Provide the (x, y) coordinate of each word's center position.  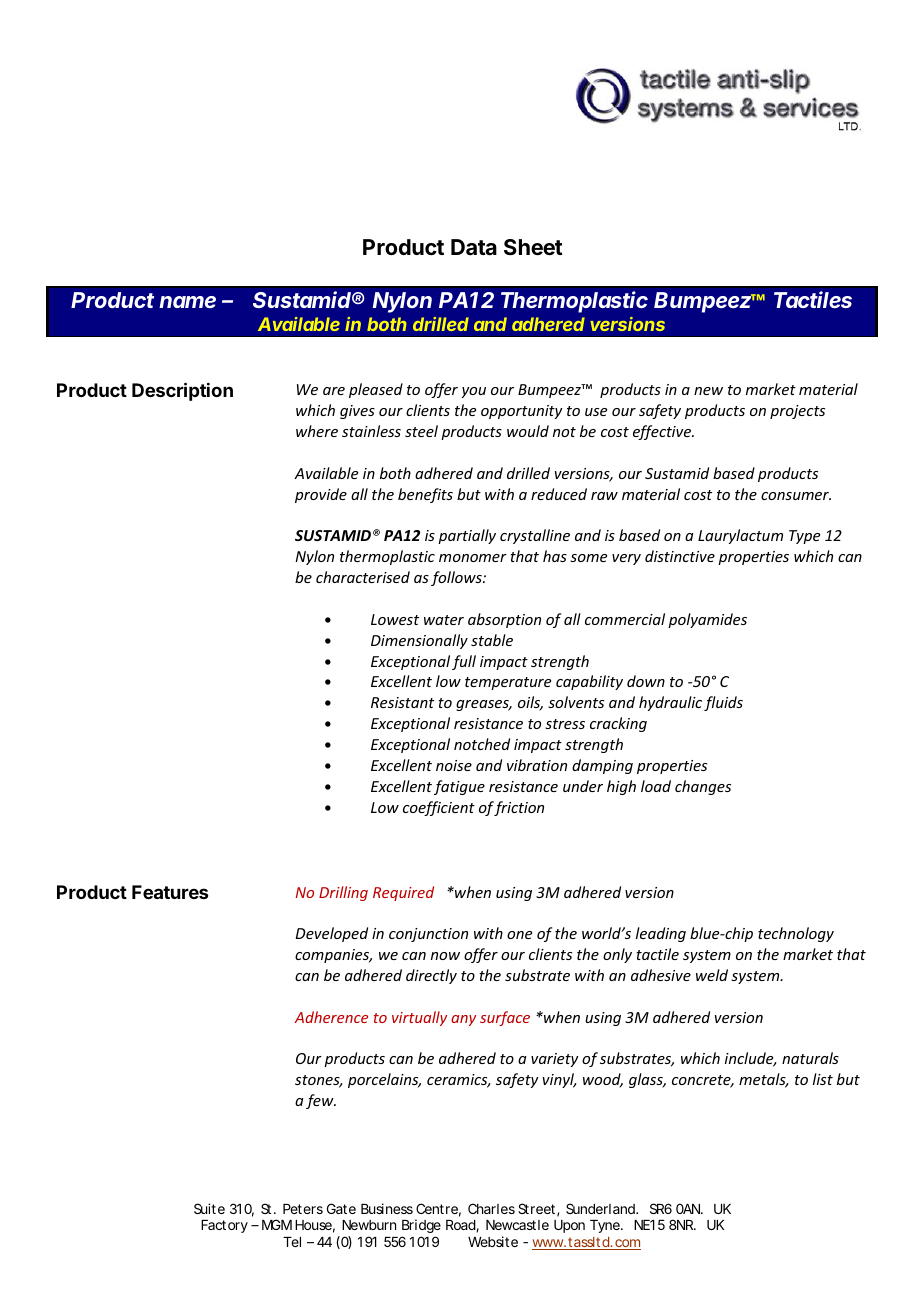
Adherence (331, 1017)
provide (321, 495)
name (187, 302)
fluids (723, 703)
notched (482, 744)
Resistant (402, 702)
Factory (224, 1226)
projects (797, 412)
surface (505, 1018)
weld (712, 975)
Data (474, 247)
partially (467, 536)
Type (804, 537)
